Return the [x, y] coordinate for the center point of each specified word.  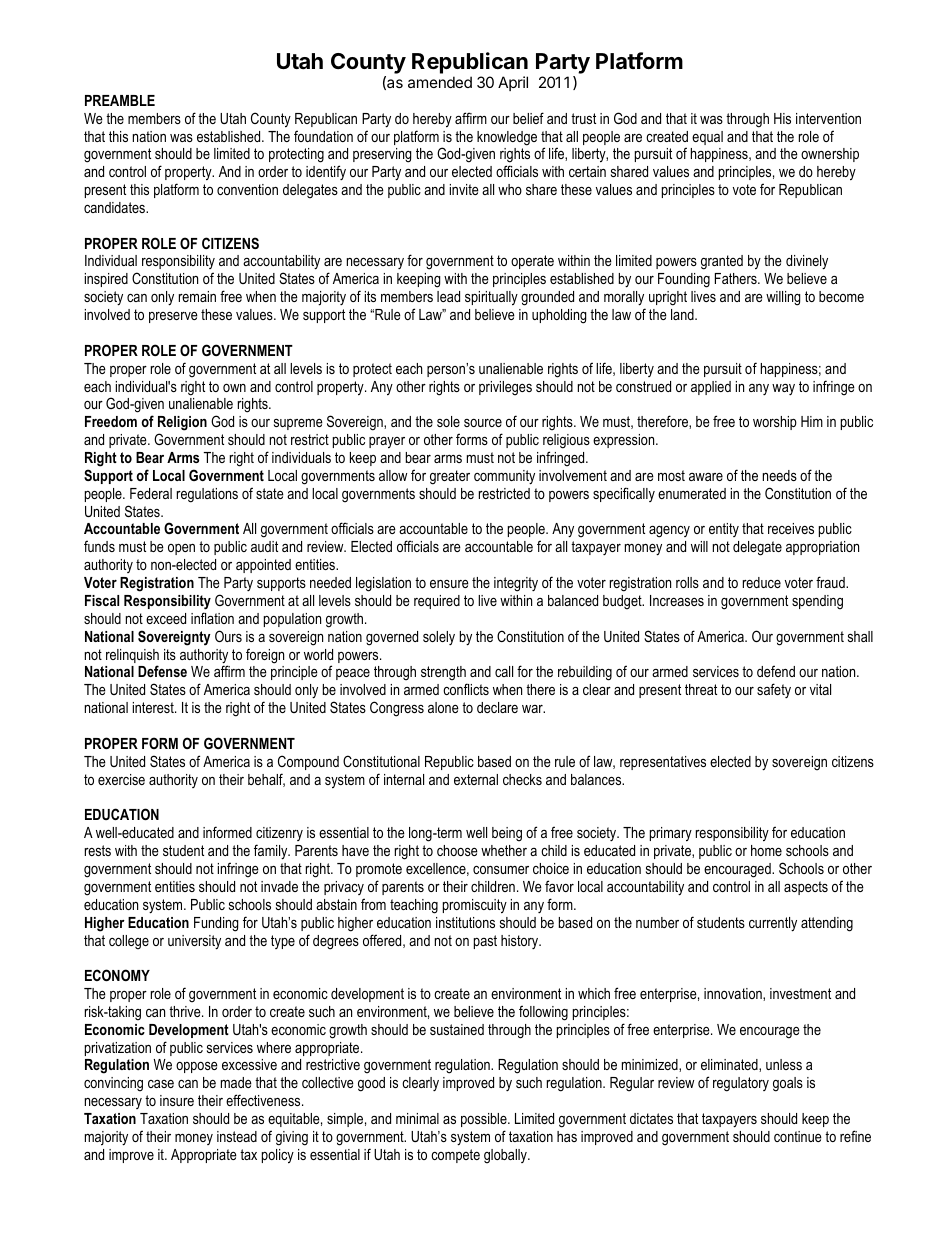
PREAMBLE [120, 100]
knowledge [507, 138]
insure [177, 1100]
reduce [762, 582]
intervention [828, 118]
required [437, 602]
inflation [212, 618]
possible [485, 1120]
